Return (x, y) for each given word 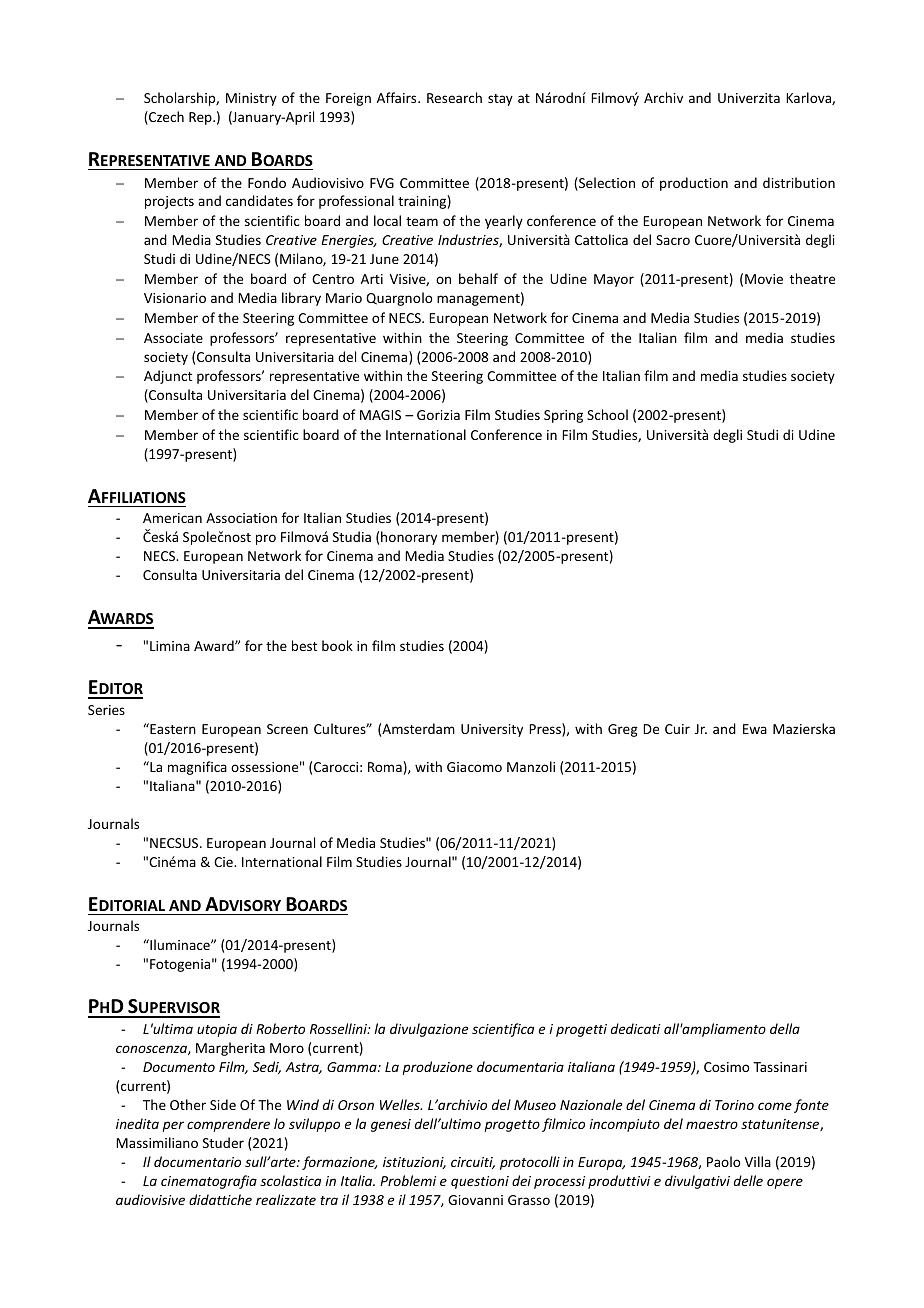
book (337, 645)
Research (454, 97)
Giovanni (475, 1200)
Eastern (172, 728)
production (694, 184)
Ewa (755, 729)
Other (188, 1104)
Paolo (723, 1161)
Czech (165, 118)
